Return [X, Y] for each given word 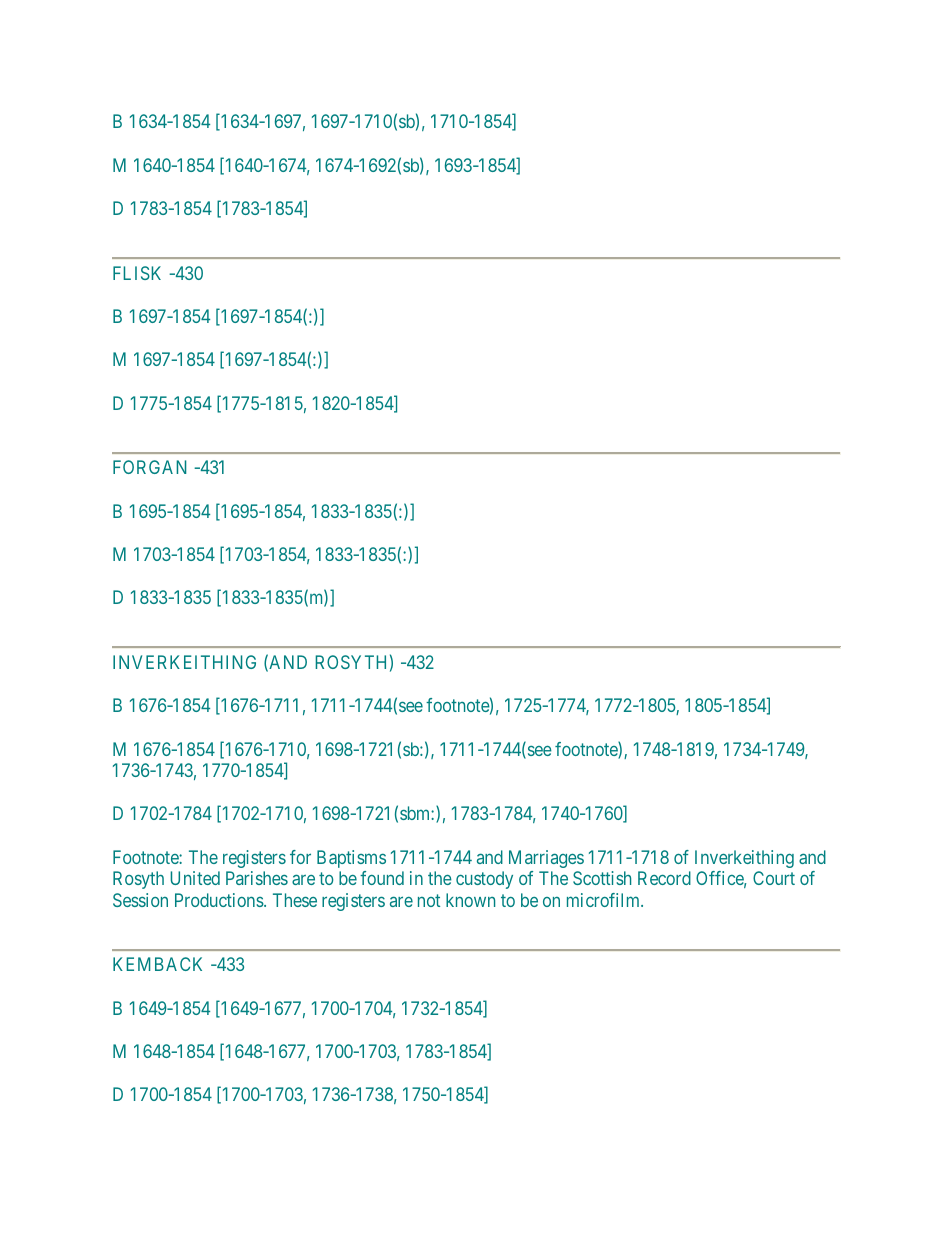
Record [664, 878]
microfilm [605, 900]
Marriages [546, 859]
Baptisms [351, 859]
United [195, 878]
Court [774, 878]
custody [484, 880]
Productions [220, 900]
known [470, 900]
